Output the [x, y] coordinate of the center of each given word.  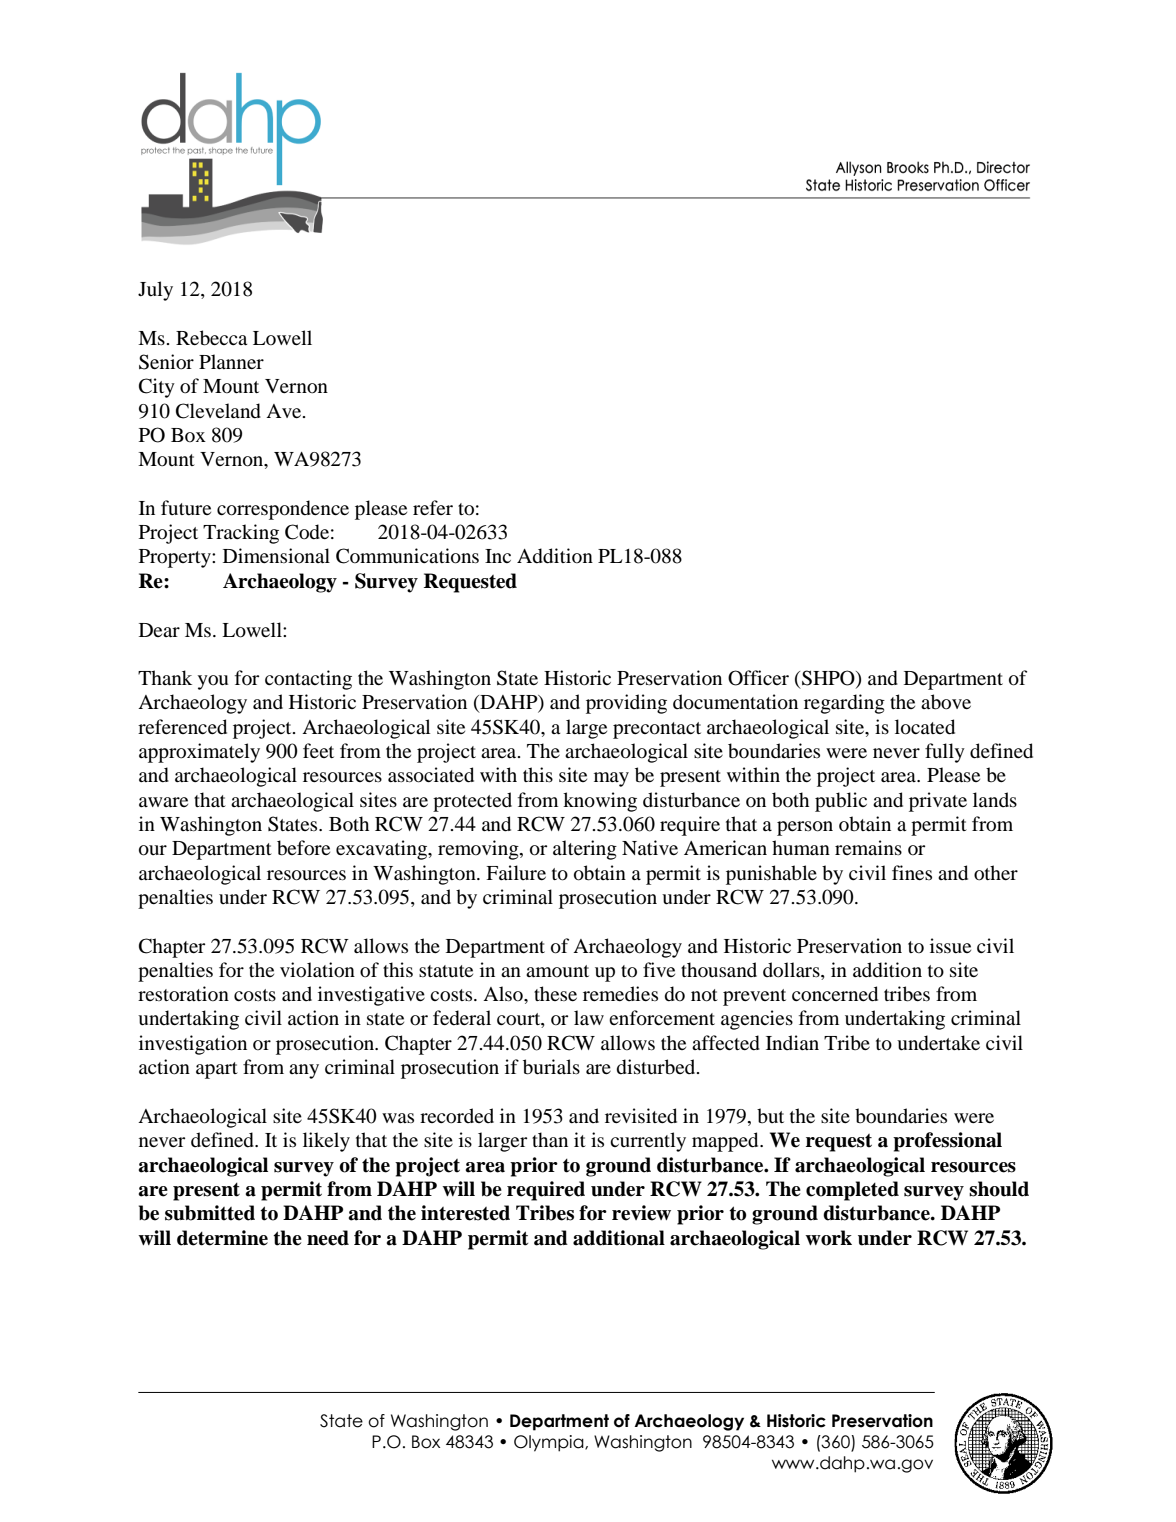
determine [222, 1238]
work [828, 1238]
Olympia [550, 1443]
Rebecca [212, 338]
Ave [285, 411]
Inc [498, 556]
